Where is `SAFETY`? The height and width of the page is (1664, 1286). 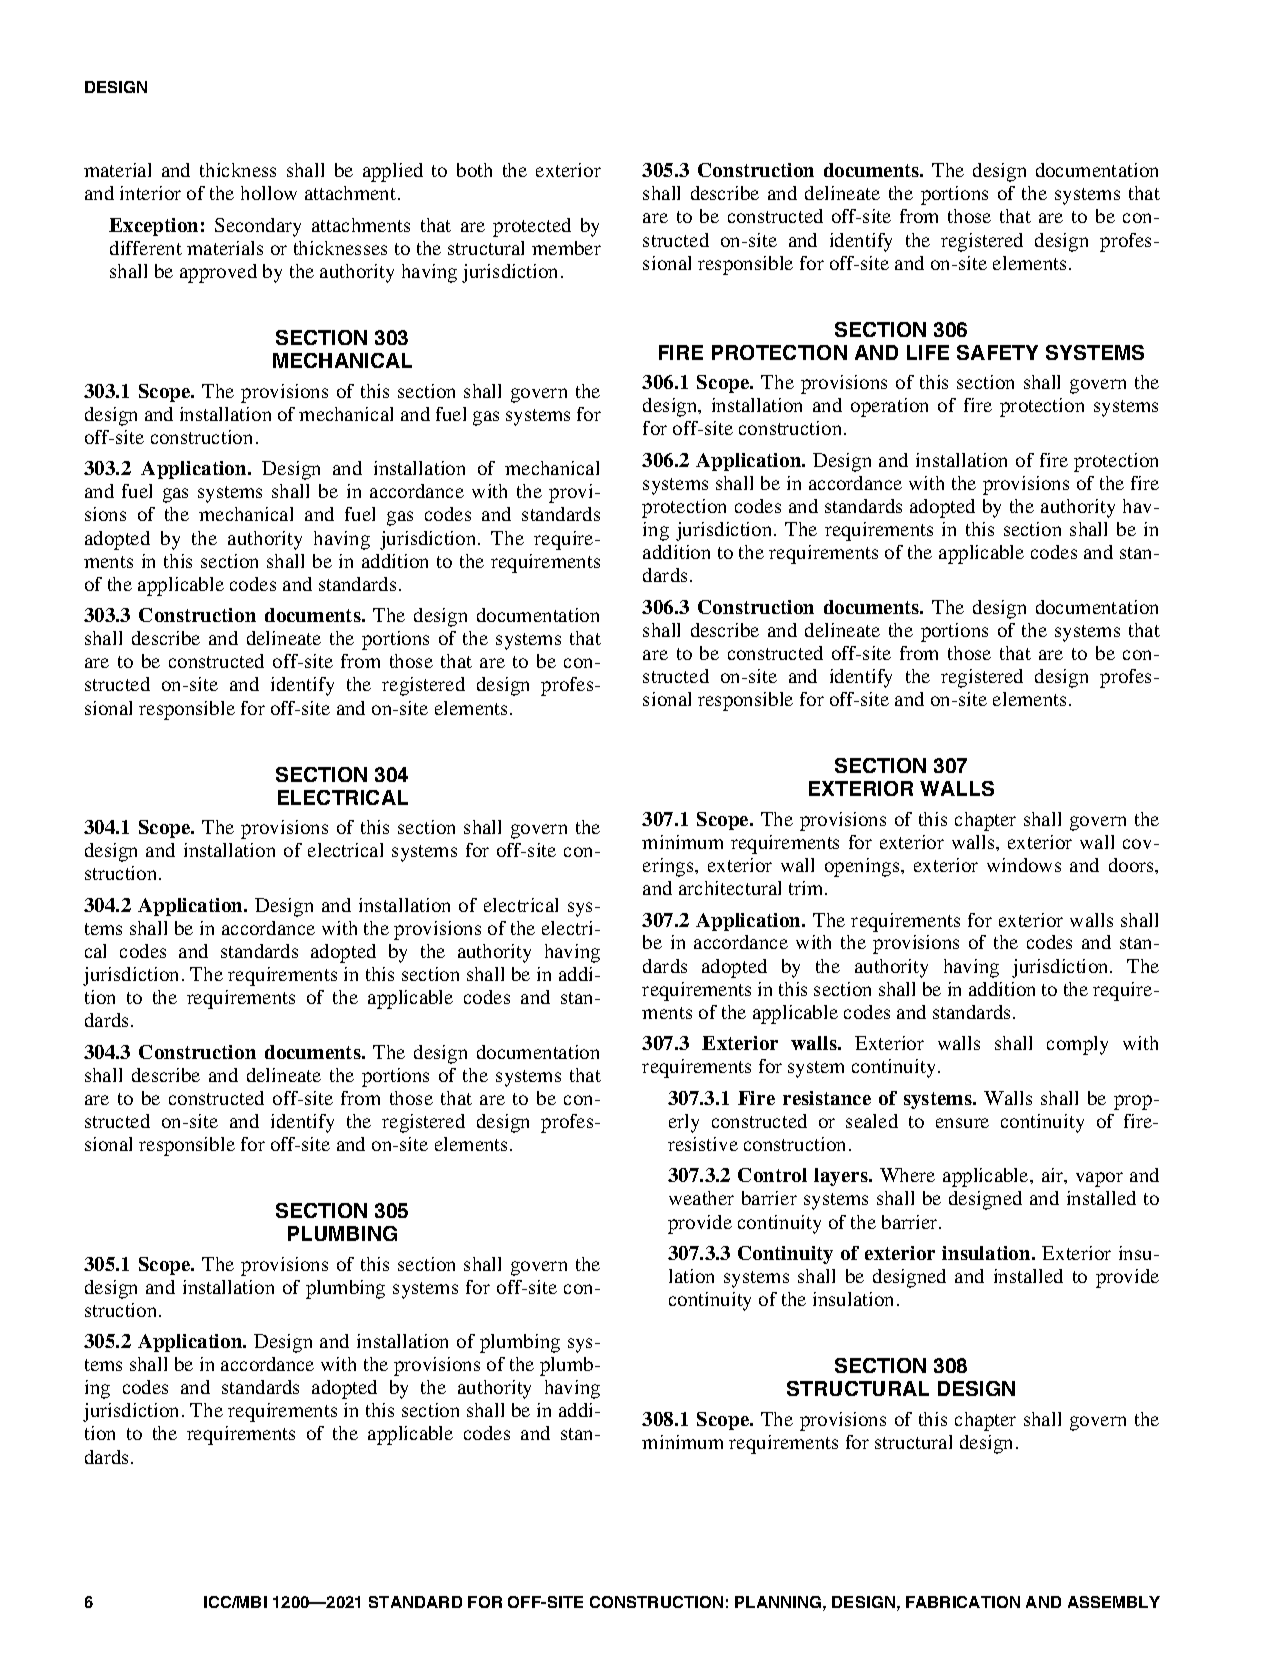 SAFETY is located at coordinates (997, 352).
